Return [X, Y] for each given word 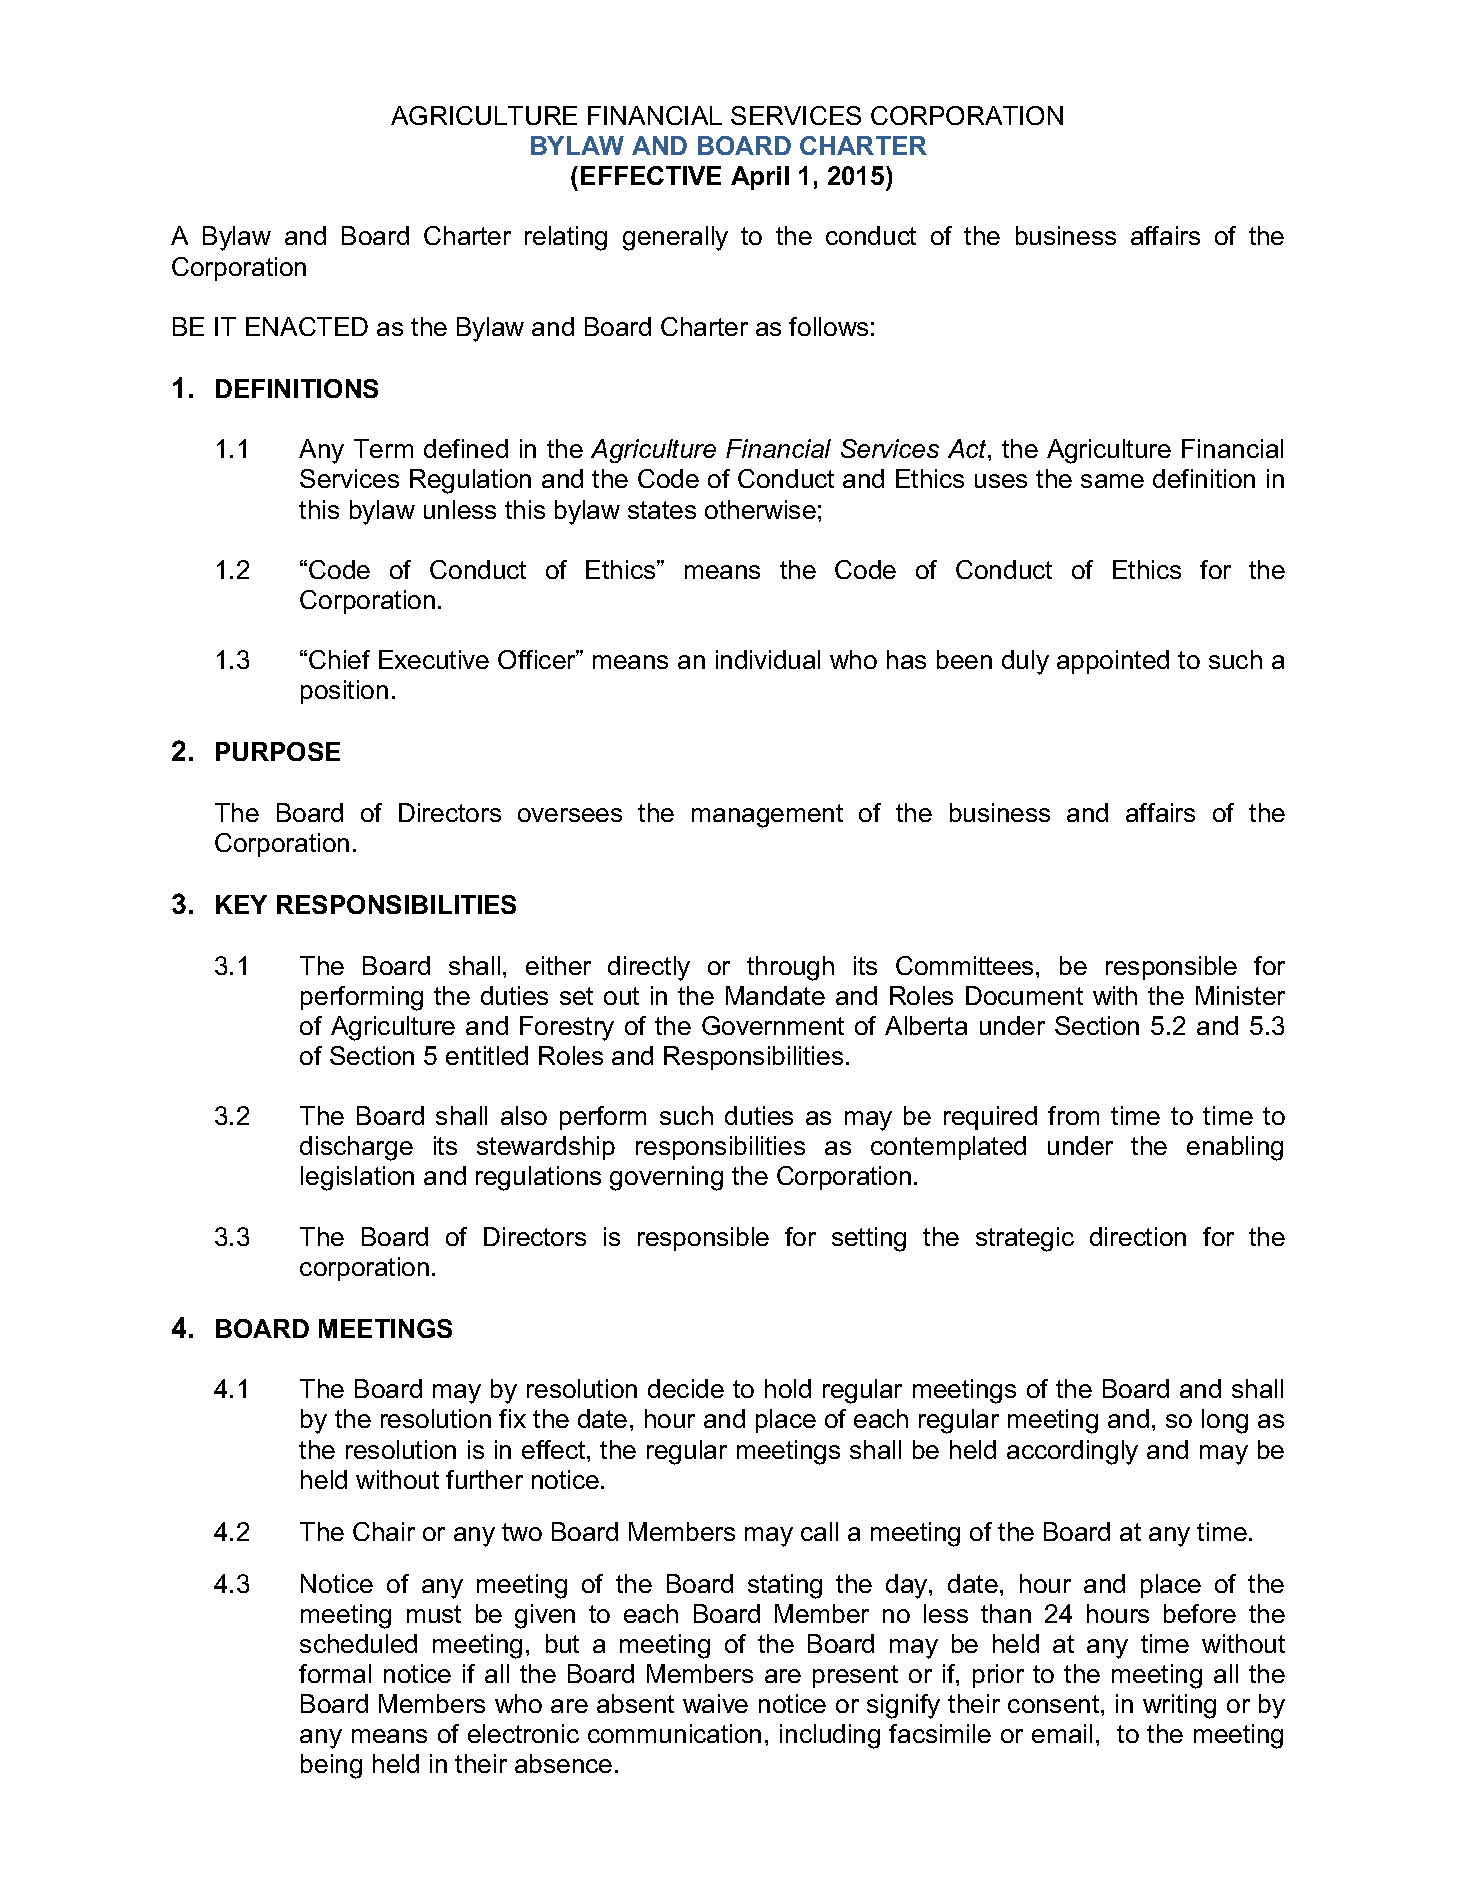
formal [335, 1673]
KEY [241, 904]
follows [828, 326]
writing [1179, 1706]
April [760, 178]
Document [1024, 995]
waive [715, 1703]
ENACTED [307, 326]
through [790, 968]
